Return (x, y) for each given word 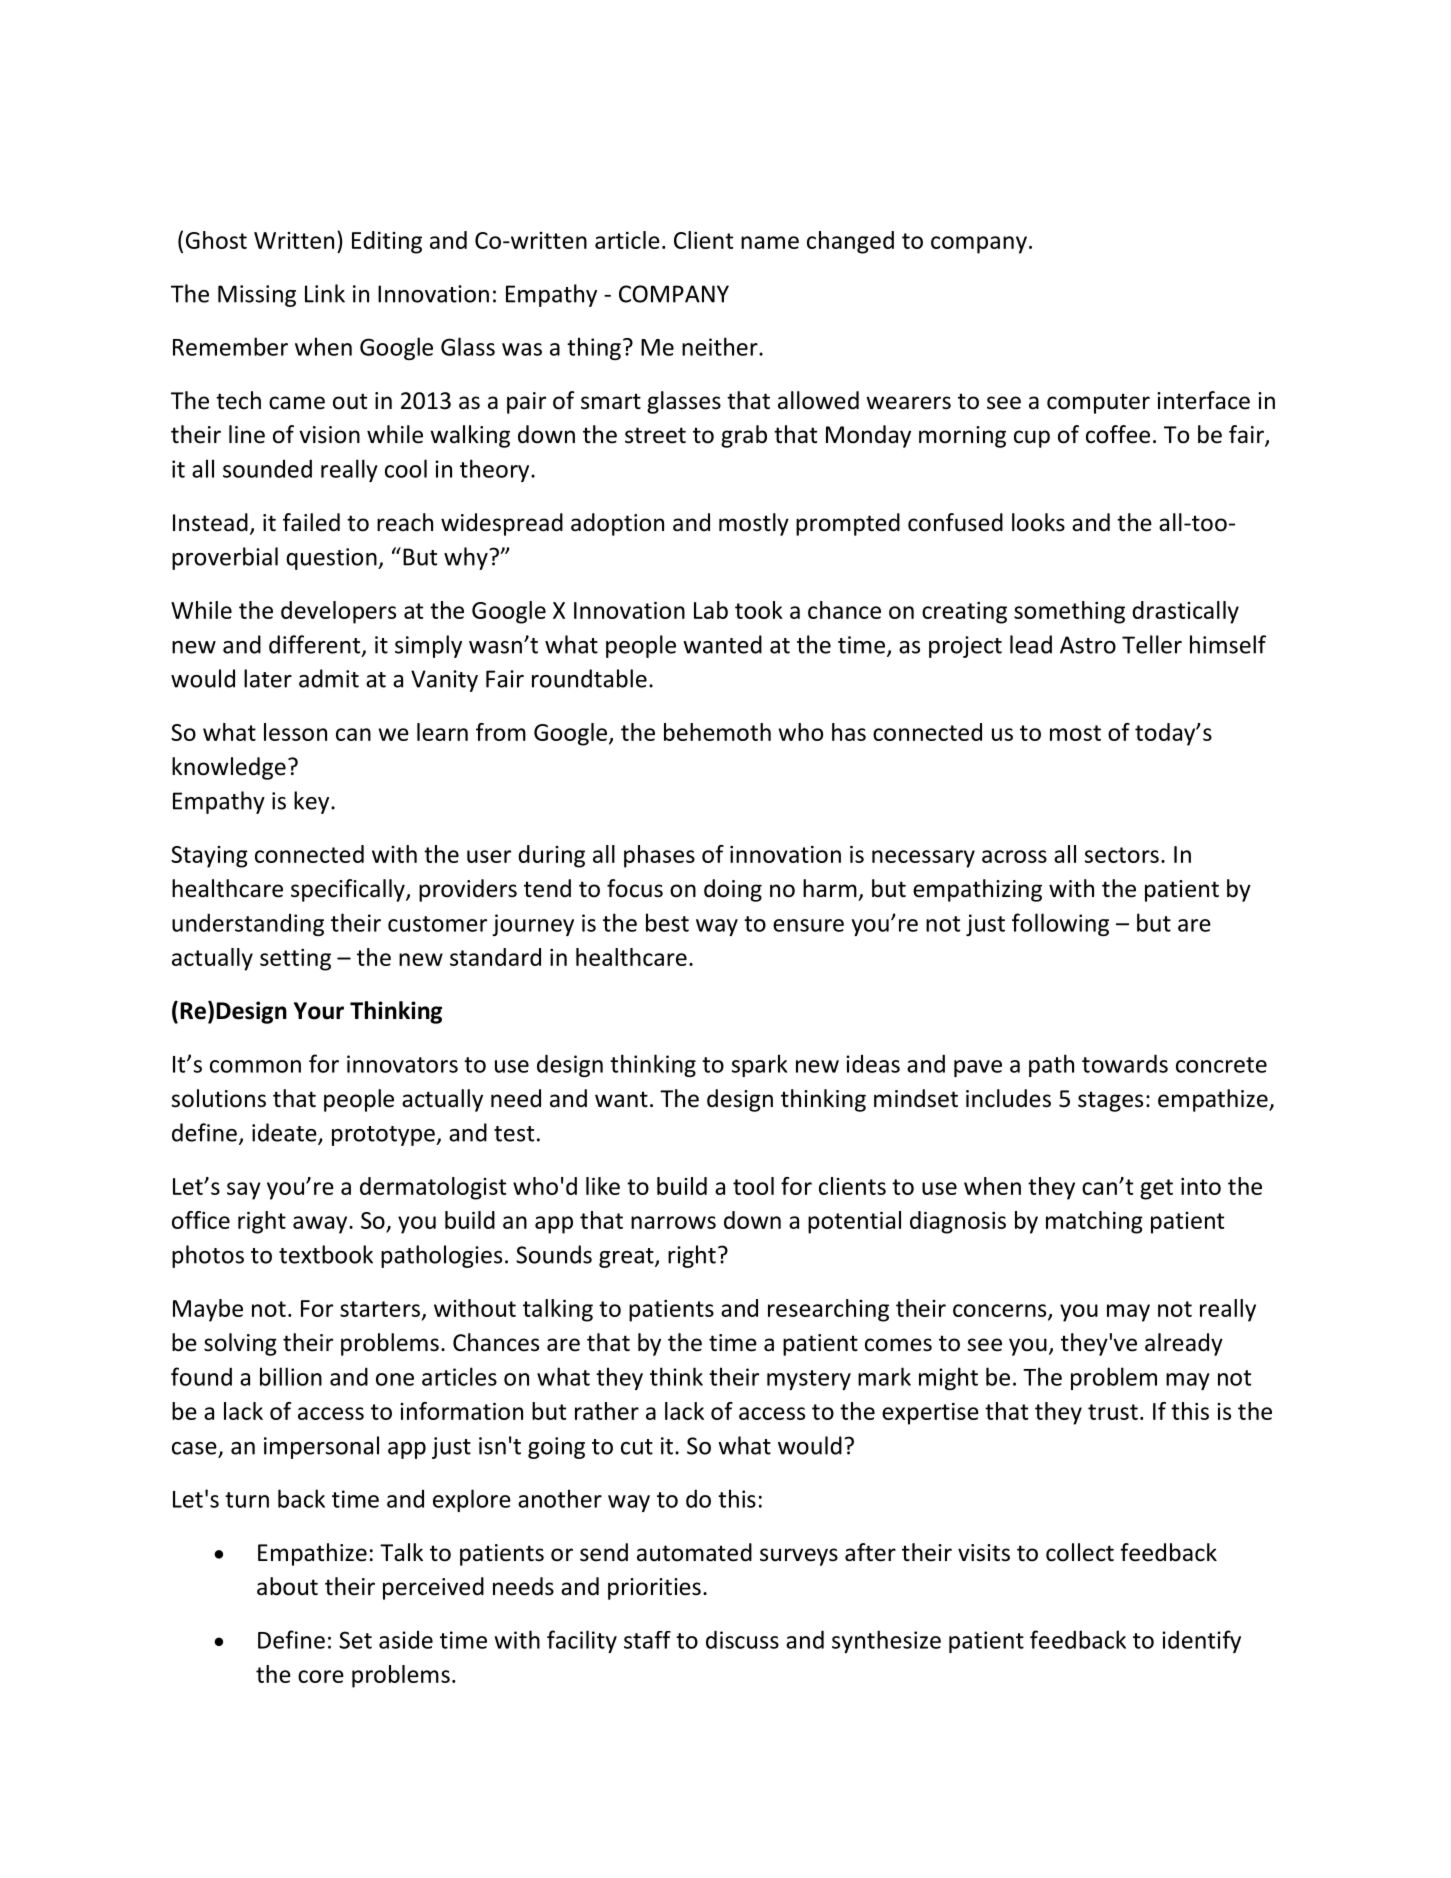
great (627, 1258)
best (667, 922)
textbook (326, 1254)
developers (338, 612)
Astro (1088, 645)
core (321, 1676)
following (1060, 924)
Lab (711, 610)
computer (1098, 403)
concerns (1001, 1311)
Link (325, 293)
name (770, 242)
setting (295, 960)
